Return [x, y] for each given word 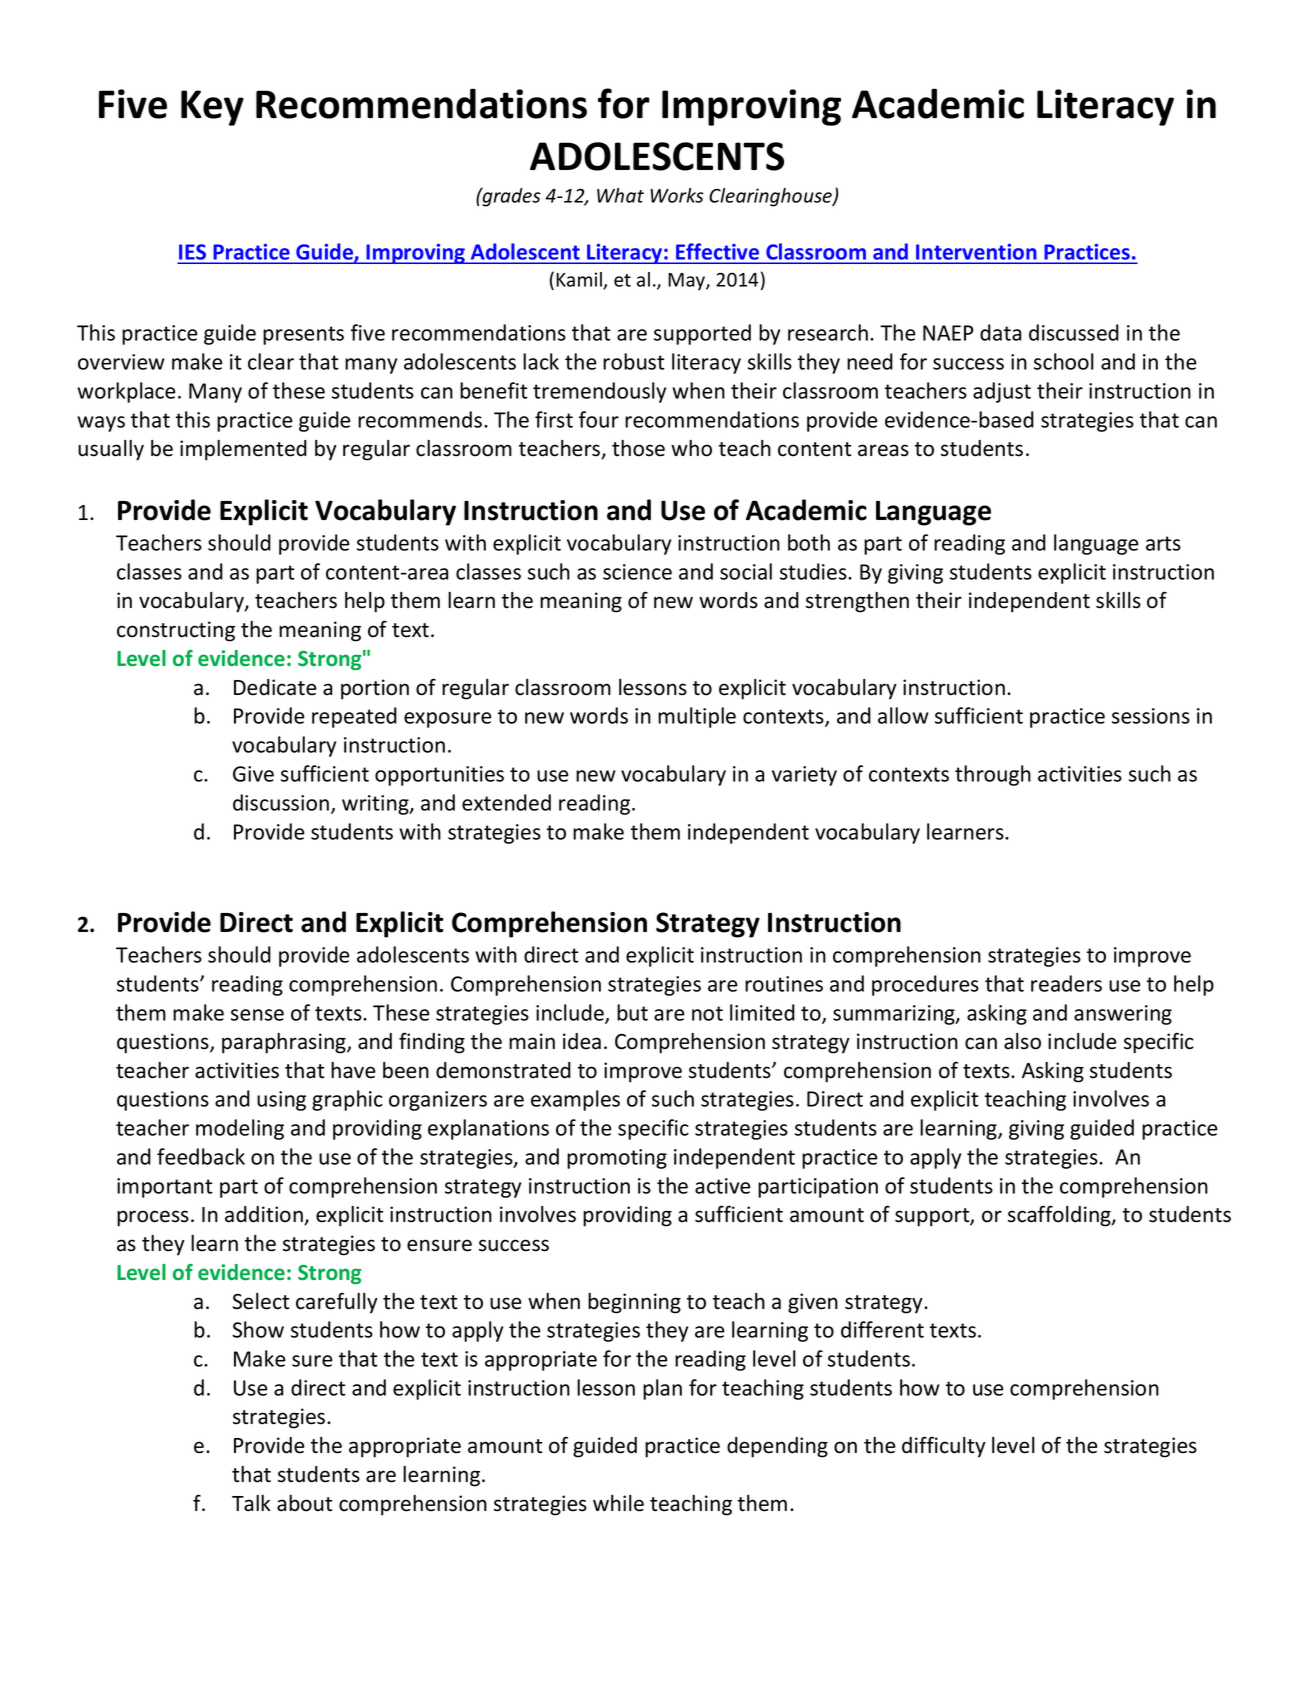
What [620, 195]
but [632, 1012]
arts [1163, 543]
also [1022, 1041]
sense [257, 1015]
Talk [251, 1503]
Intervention [976, 252]
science [637, 572]
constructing [176, 631]
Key [212, 108]
